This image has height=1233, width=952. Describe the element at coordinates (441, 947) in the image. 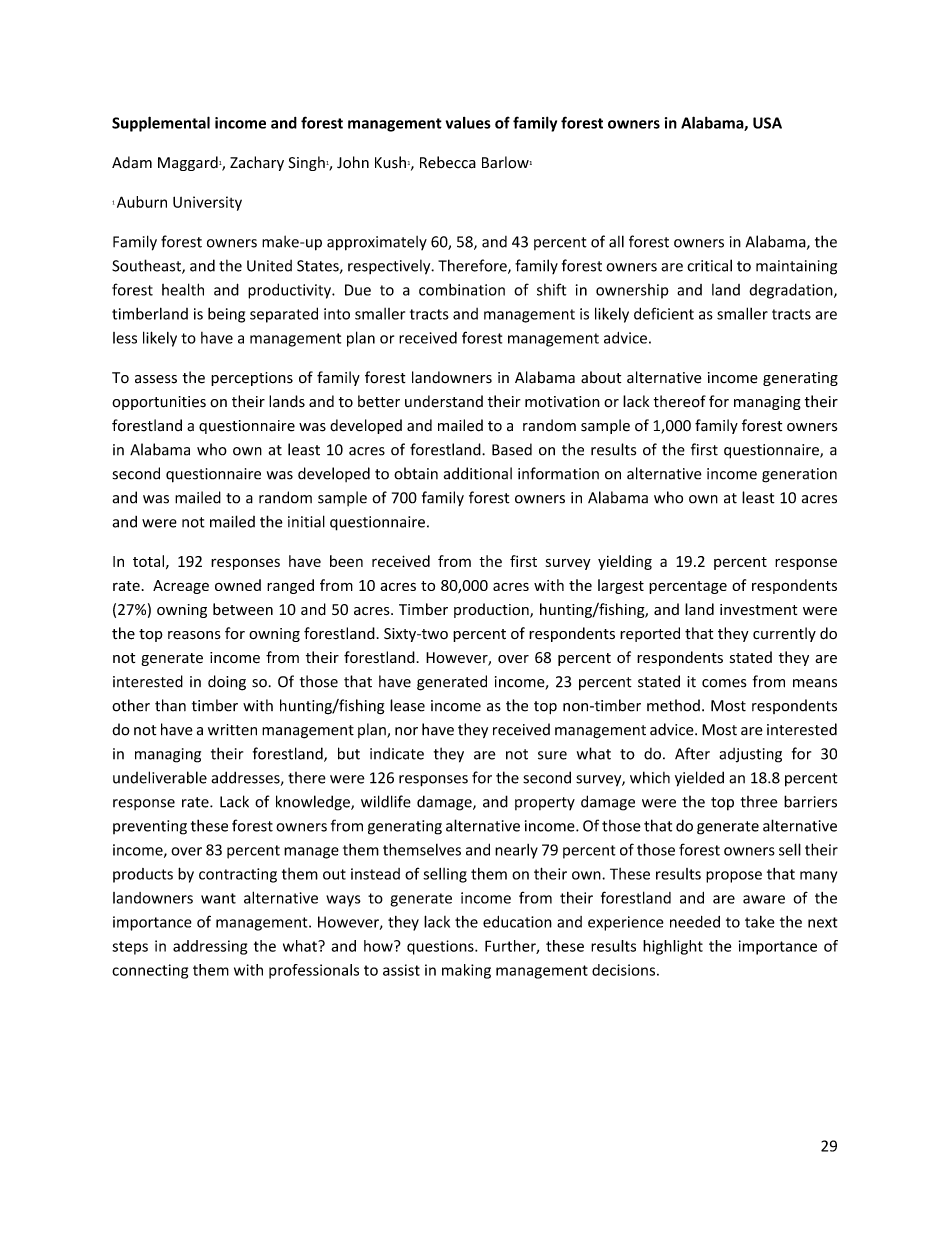

I see `questions` at that location.
